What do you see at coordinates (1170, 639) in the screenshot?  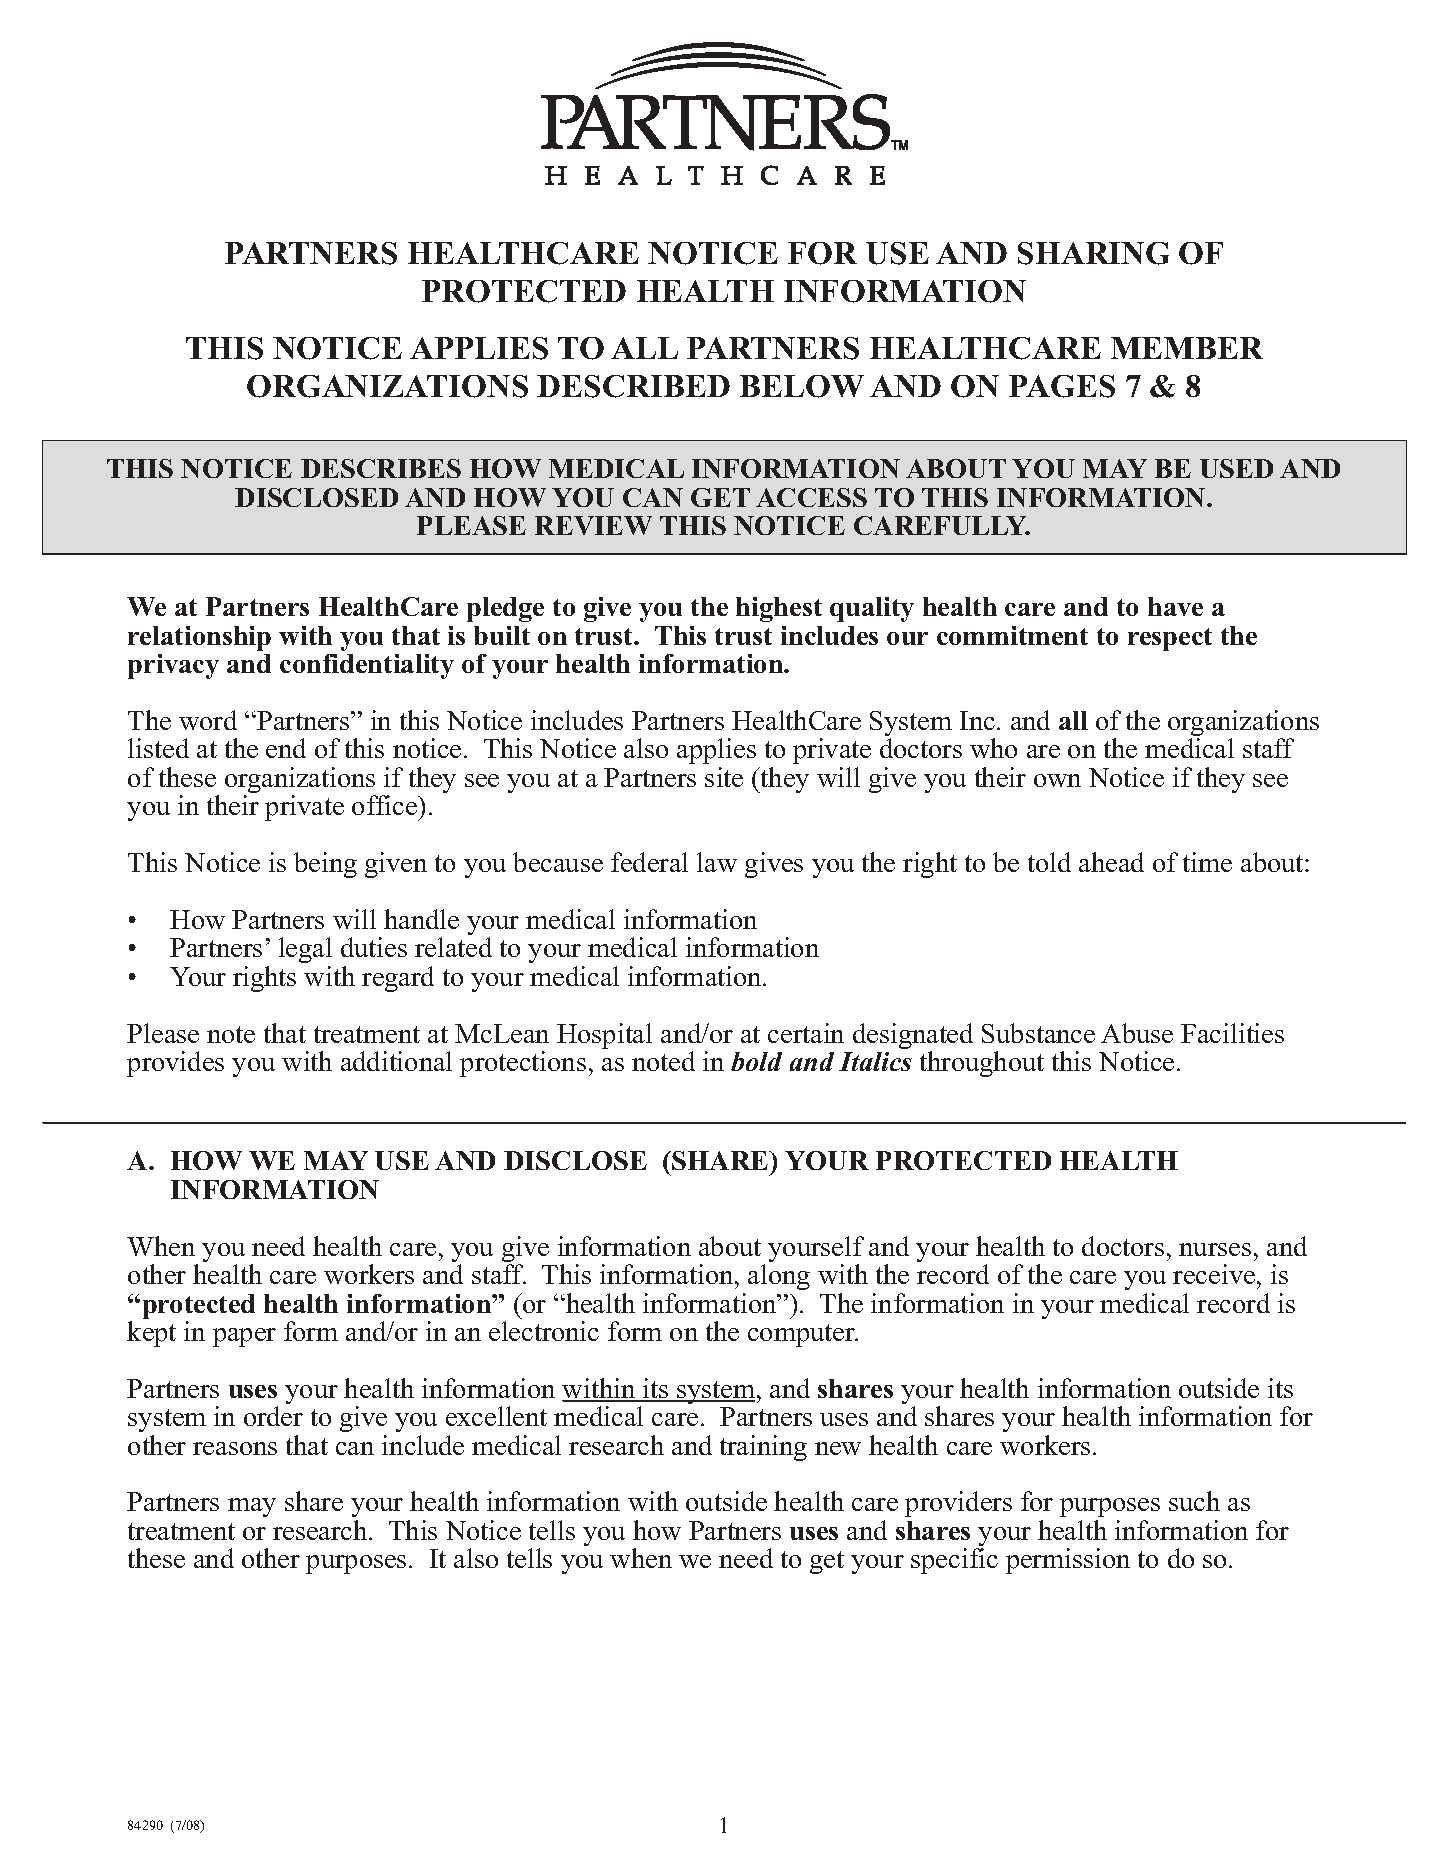 I see `respect` at bounding box center [1170, 639].
